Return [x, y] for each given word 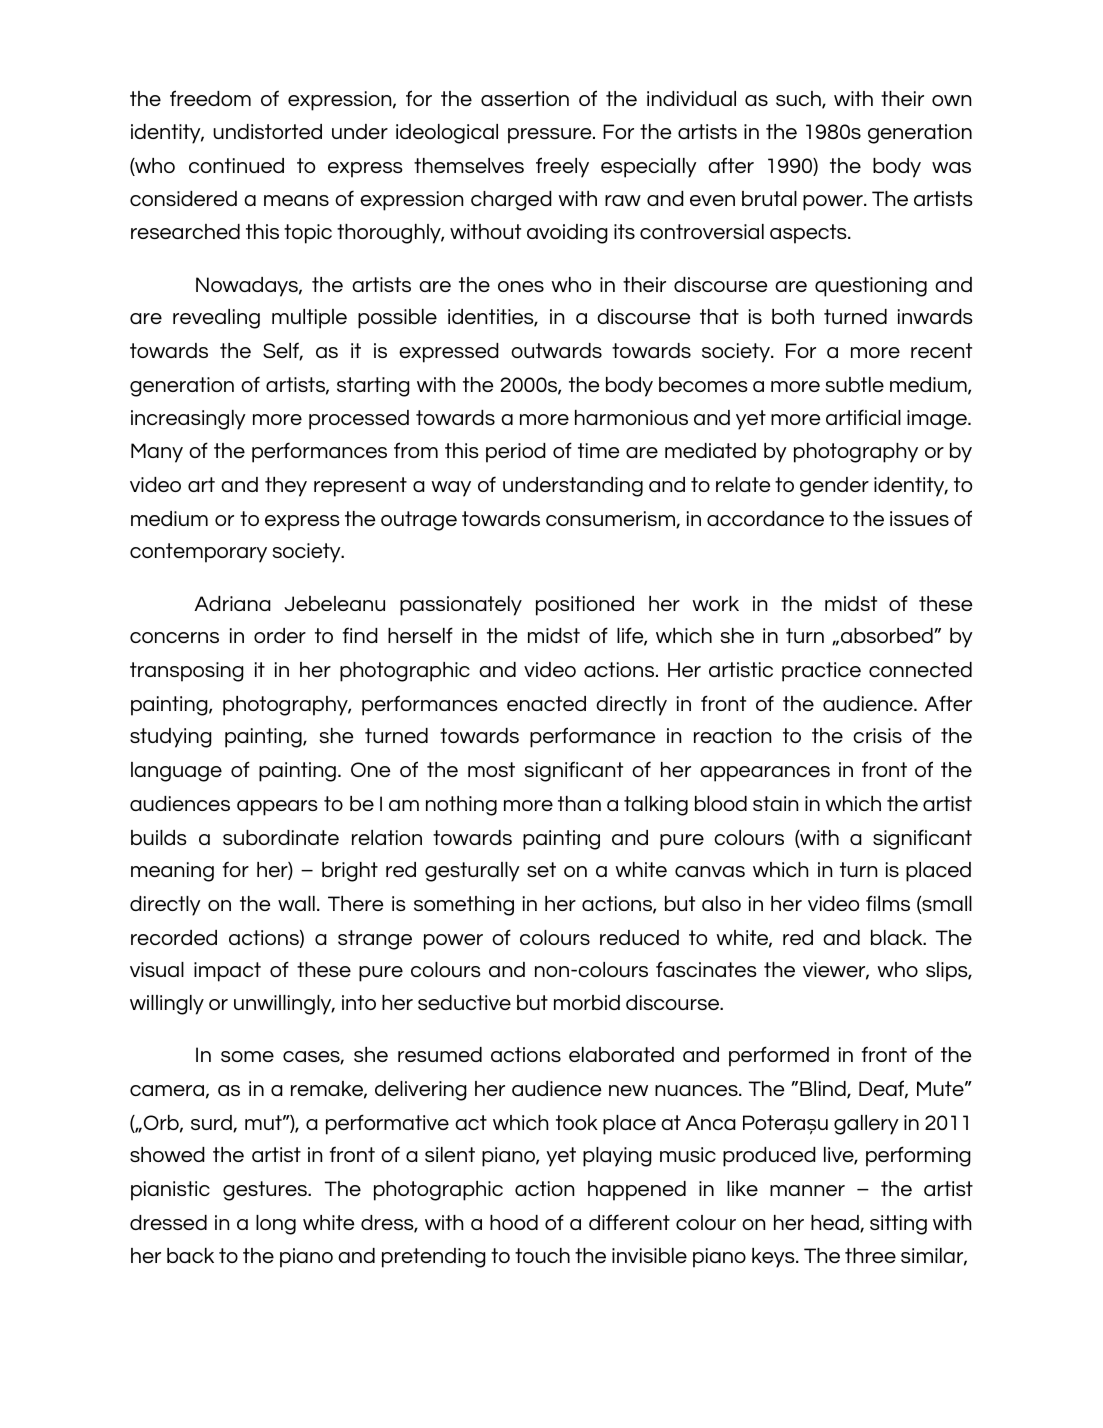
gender [834, 487]
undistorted [267, 131]
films [888, 903]
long [276, 1225]
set [541, 869]
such [799, 100]
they [286, 487]
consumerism [611, 519]
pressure [551, 136]
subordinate [281, 837]
